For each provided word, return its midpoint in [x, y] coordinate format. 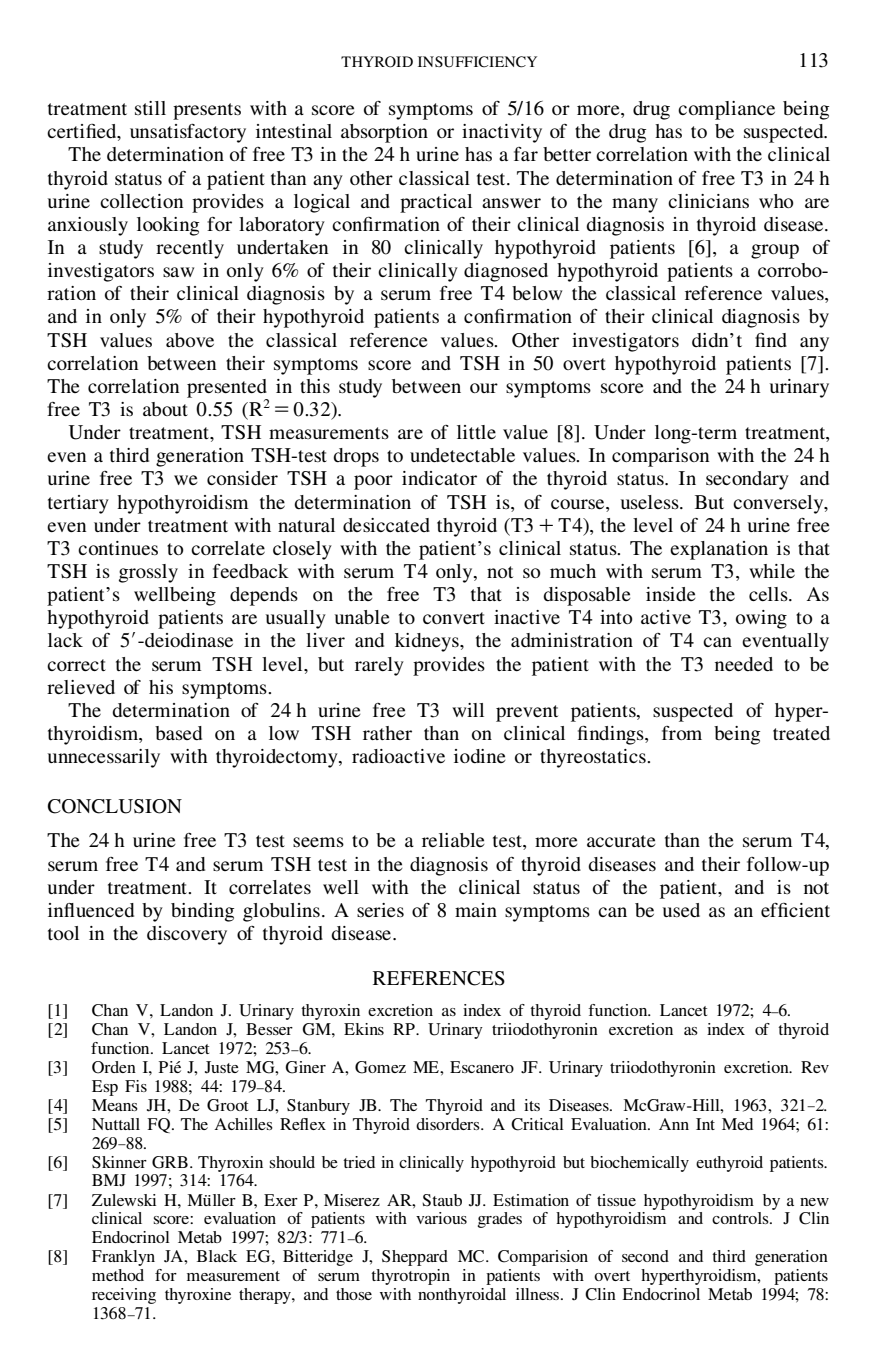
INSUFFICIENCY [477, 62]
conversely [779, 504]
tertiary [78, 504]
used [681, 910]
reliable [453, 840]
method [118, 1275]
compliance [726, 110]
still [150, 108]
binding [202, 912]
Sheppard [415, 1258]
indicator [439, 478]
